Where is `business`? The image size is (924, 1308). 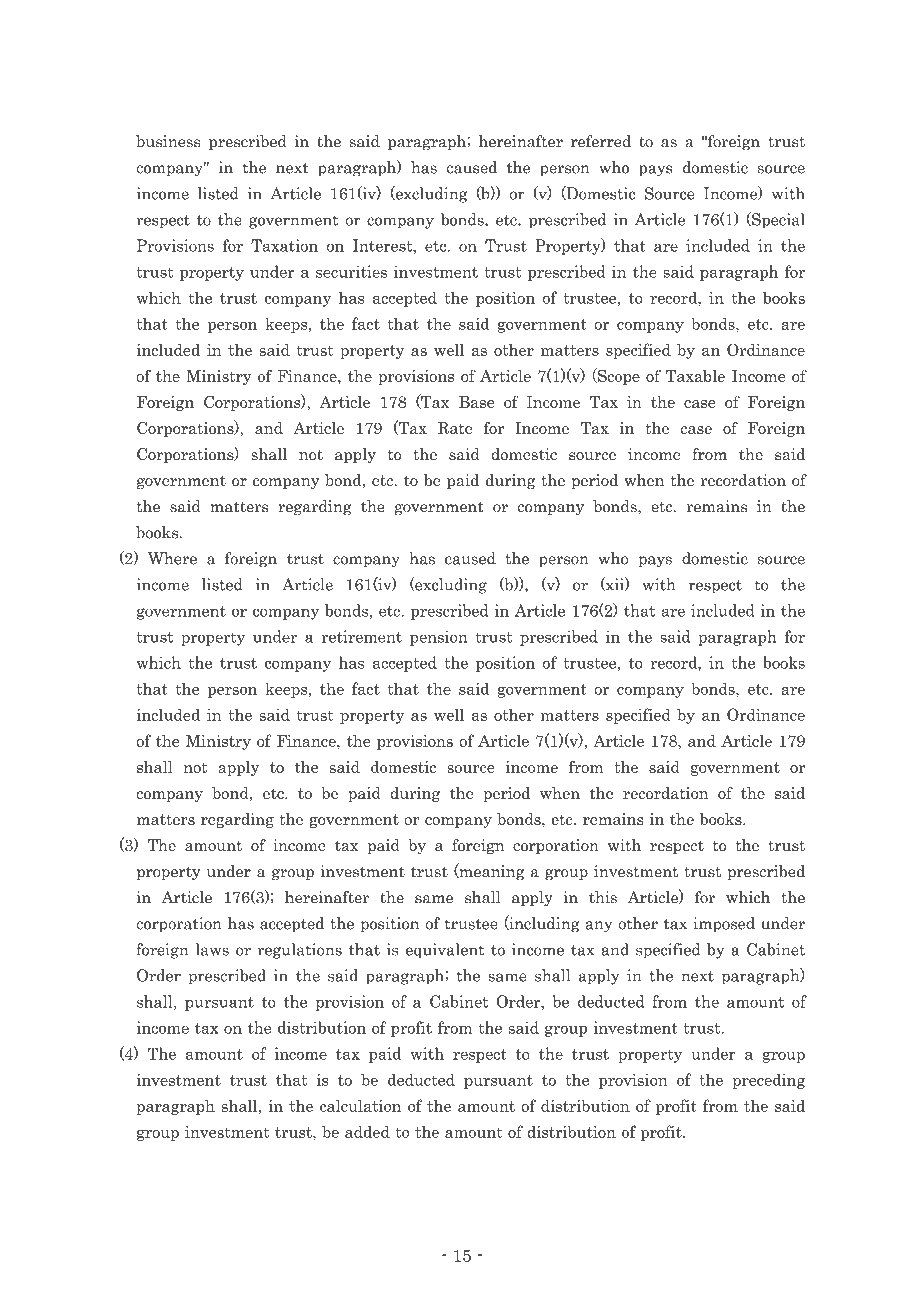
business is located at coordinates (168, 141).
